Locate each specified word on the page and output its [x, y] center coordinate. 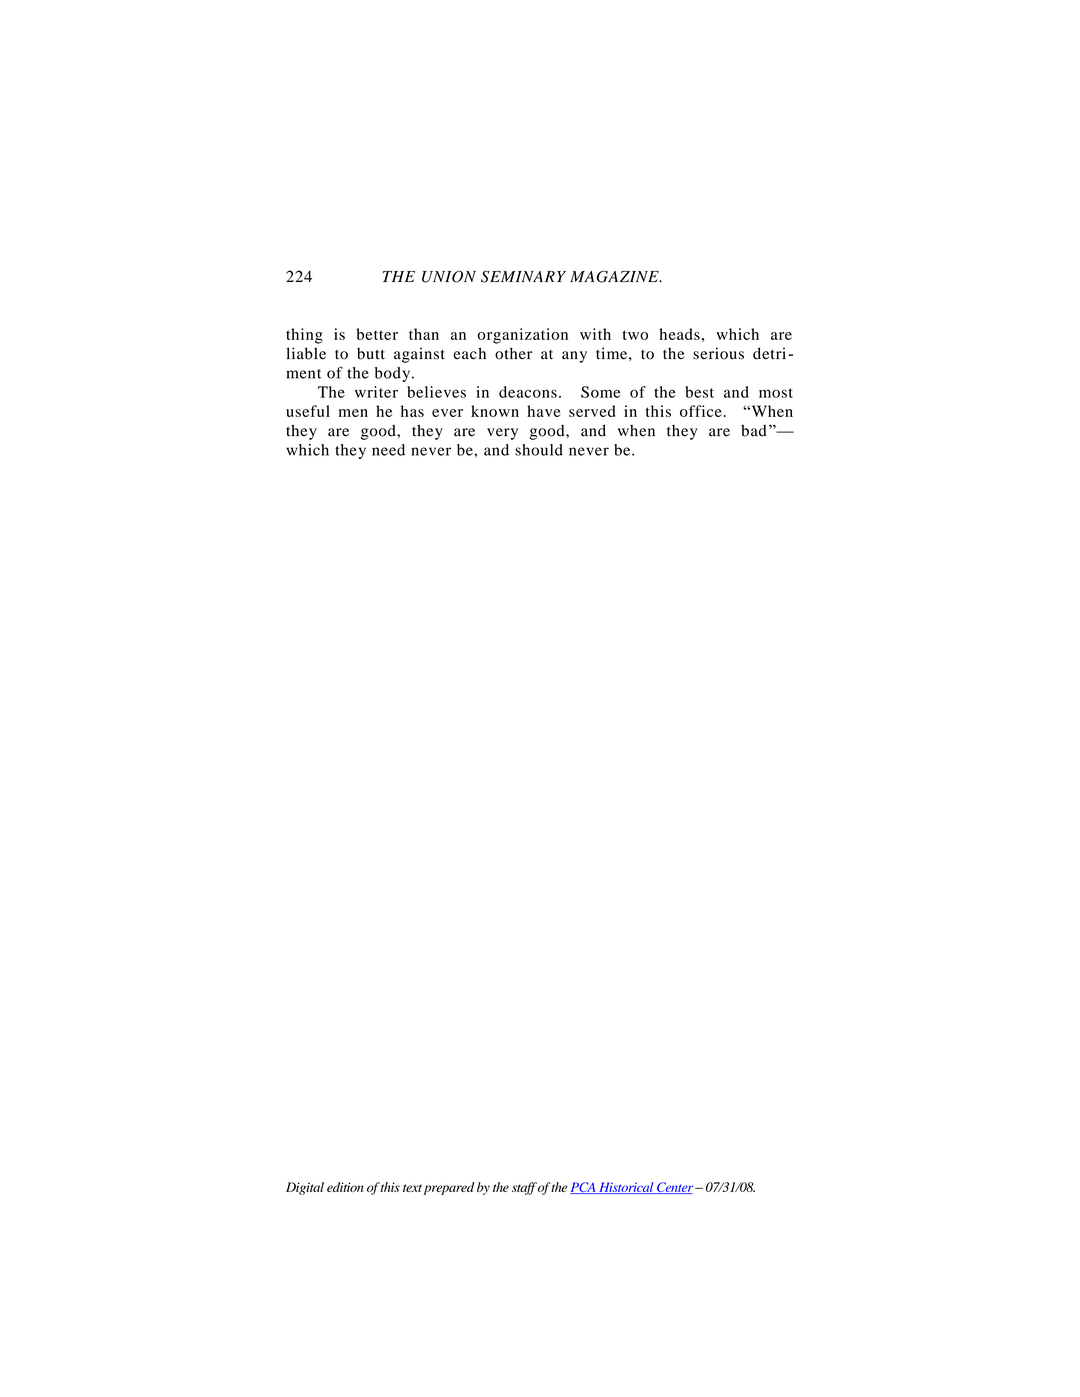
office [701, 411]
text [412, 1188]
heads [679, 334]
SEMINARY [523, 276]
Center [675, 1188]
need [388, 450]
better [377, 334]
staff [524, 1188]
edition [345, 1187]
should [539, 450]
